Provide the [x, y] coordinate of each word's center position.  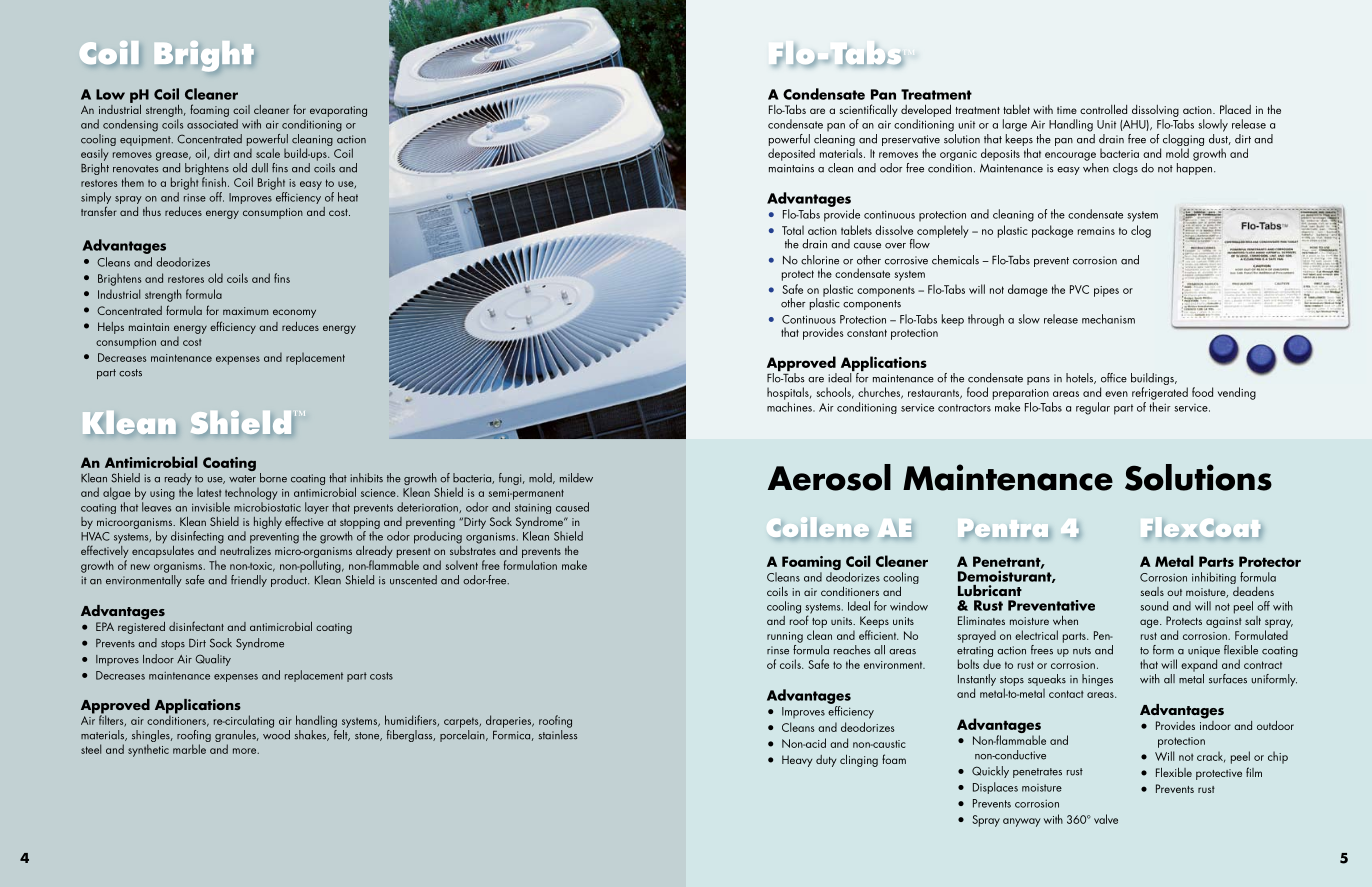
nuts [1082, 651]
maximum [246, 311]
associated [212, 124]
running [785, 637]
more [246, 751]
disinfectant [196, 626]
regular [1093, 408]
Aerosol [829, 477]
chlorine [820, 260]
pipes [1106, 291]
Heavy [797, 761]
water [242, 479]
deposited [791, 154]
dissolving [1155, 111]
